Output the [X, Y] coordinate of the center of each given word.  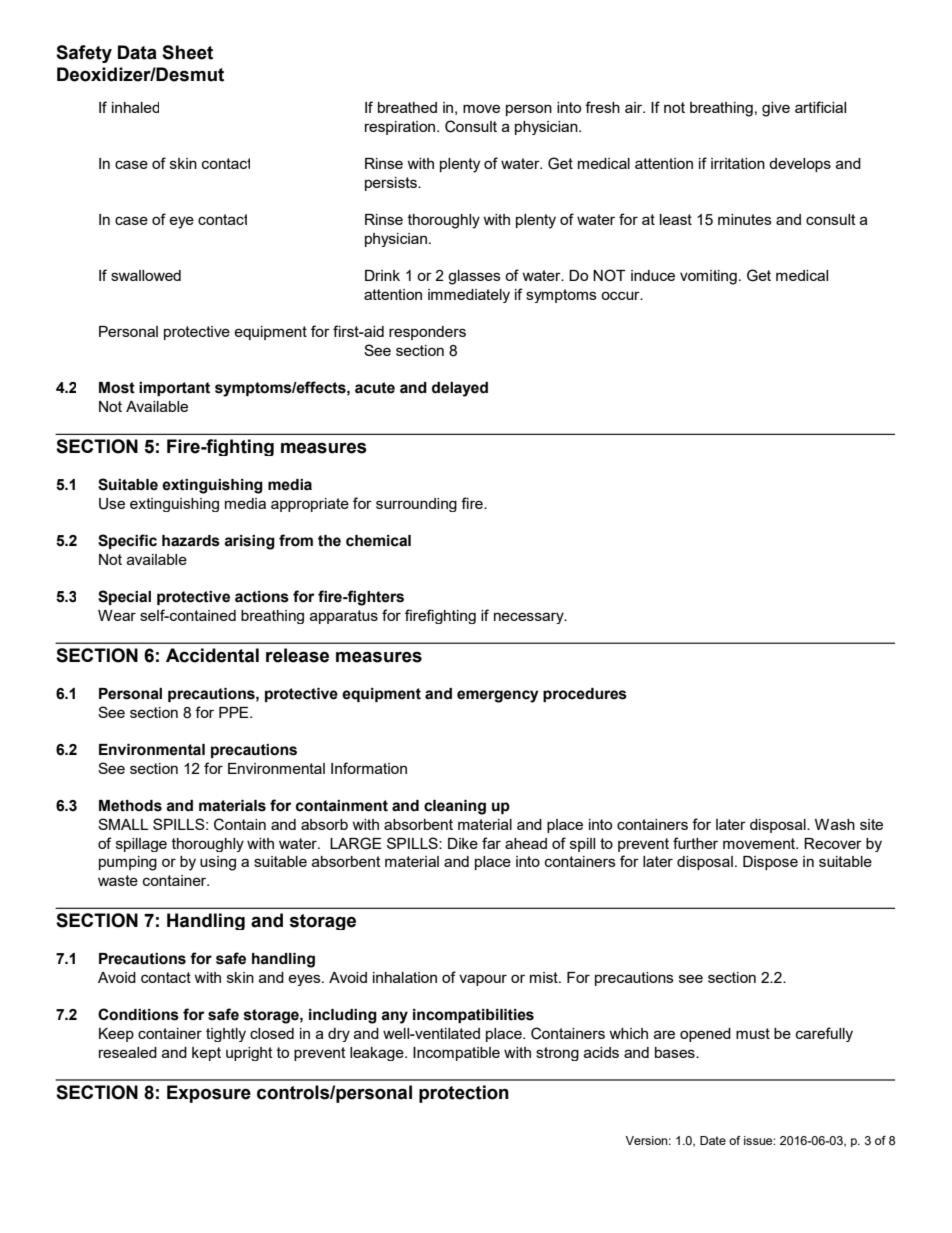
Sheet [187, 52]
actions [262, 597]
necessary [530, 618]
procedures [585, 695]
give [776, 109]
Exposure [209, 1094]
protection [464, 1094]
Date [713, 1140]
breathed [407, 107]
